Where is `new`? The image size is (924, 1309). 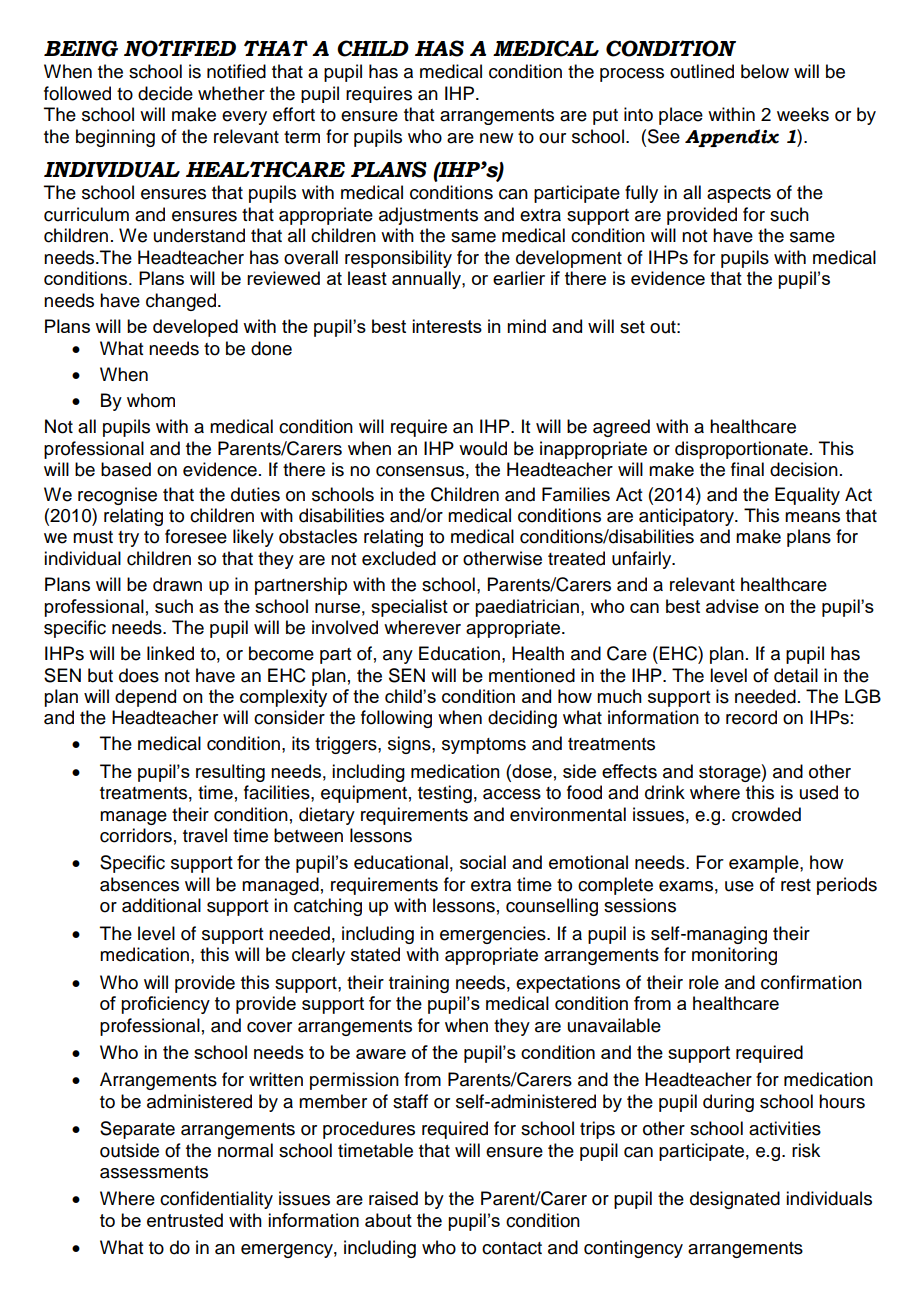
new is located at coordinates (496, 138).
